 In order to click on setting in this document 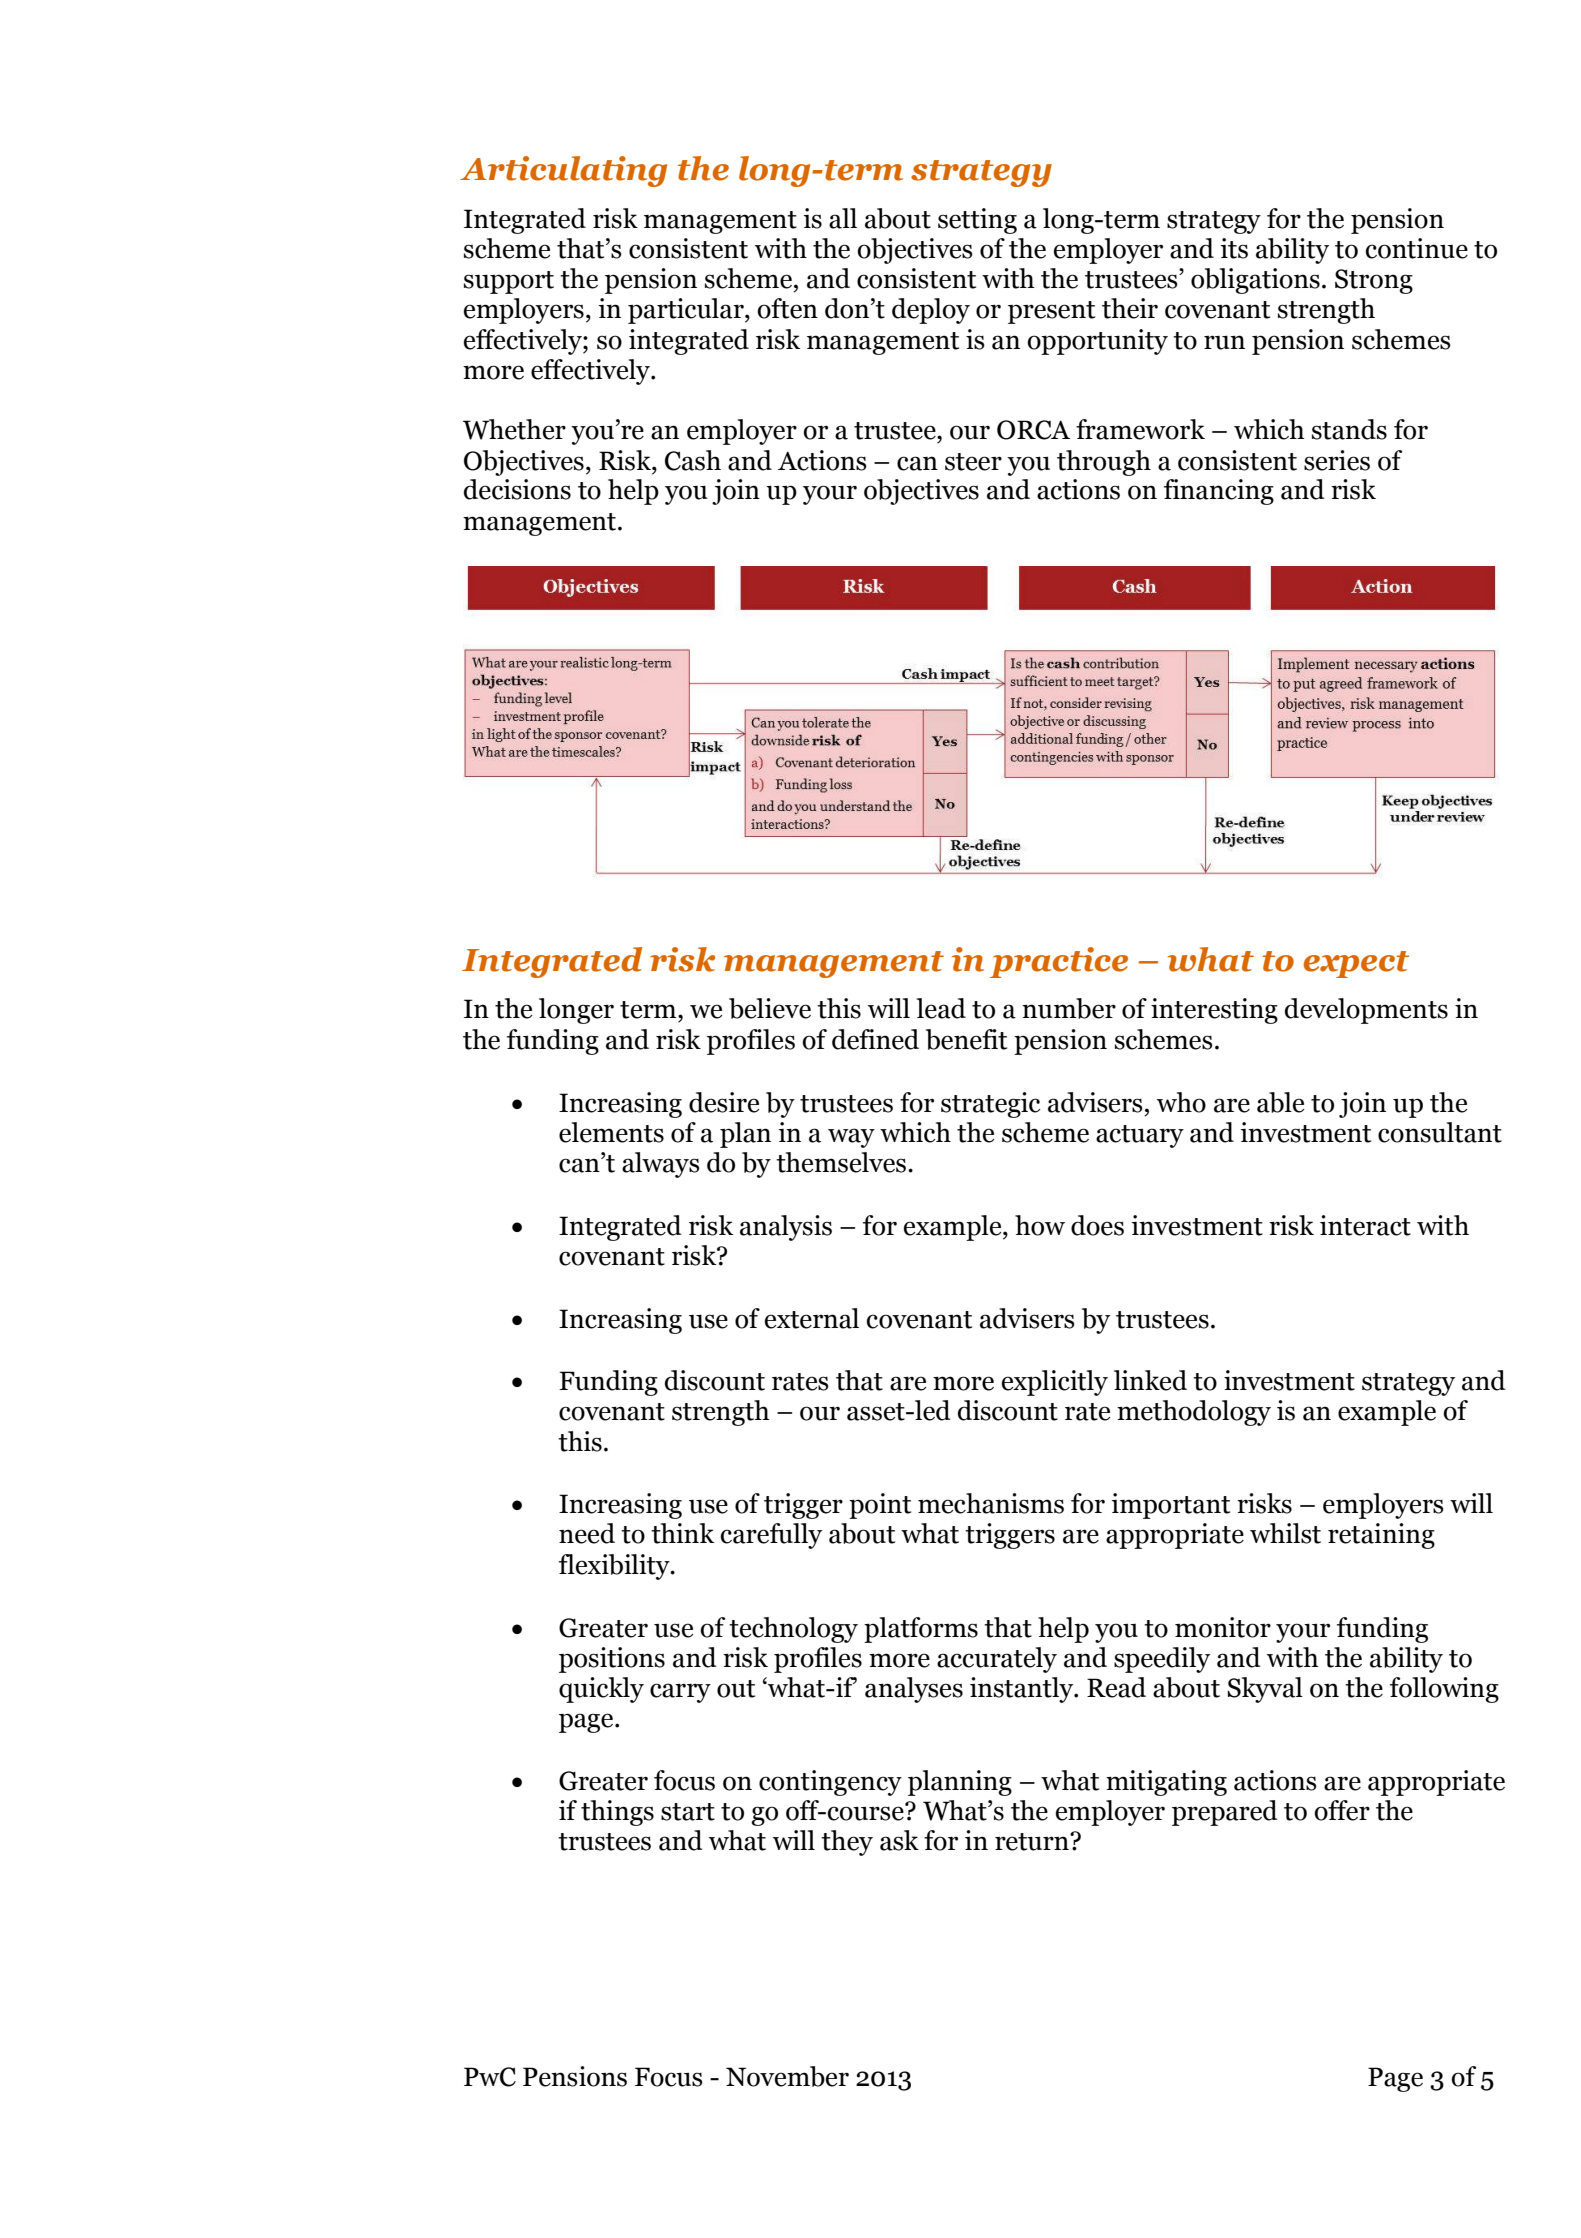, I will do `click(977, 221)`.
